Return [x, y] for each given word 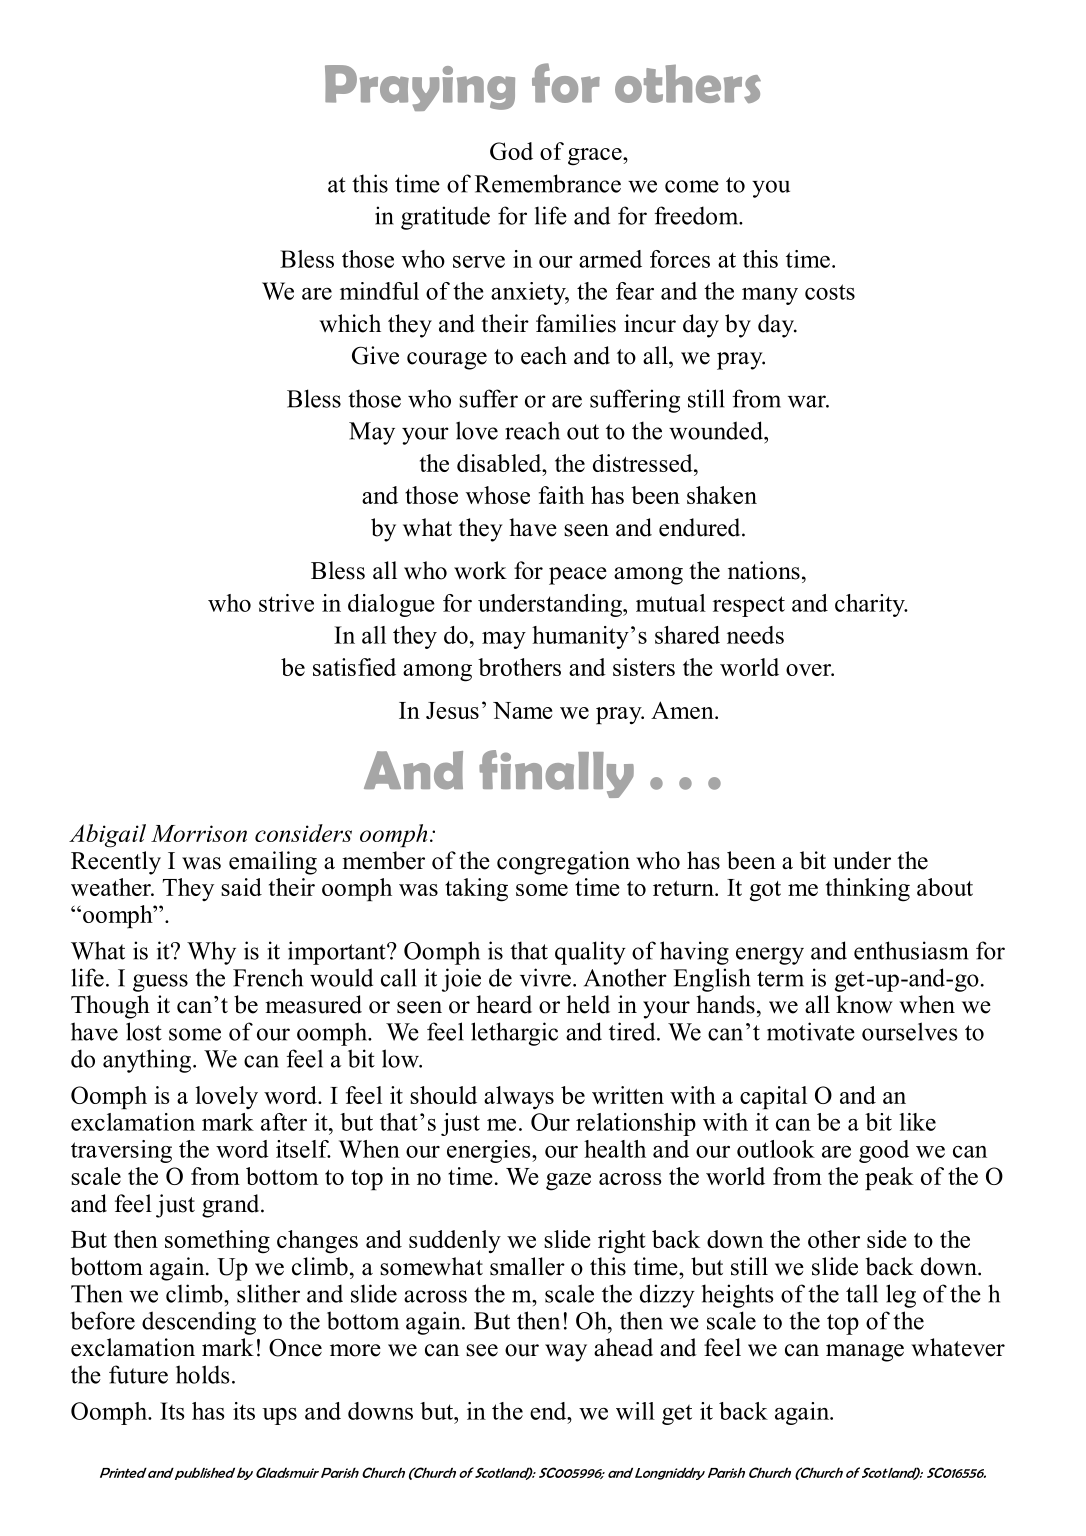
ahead [623, 1347]
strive [286, 603]
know [864, 1004]
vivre [545, 977]
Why [211, 953]
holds [203, 1374]
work [480, 570]
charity [871, 605]
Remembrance [548, 183]
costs [830, 292]
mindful [379, 291]
